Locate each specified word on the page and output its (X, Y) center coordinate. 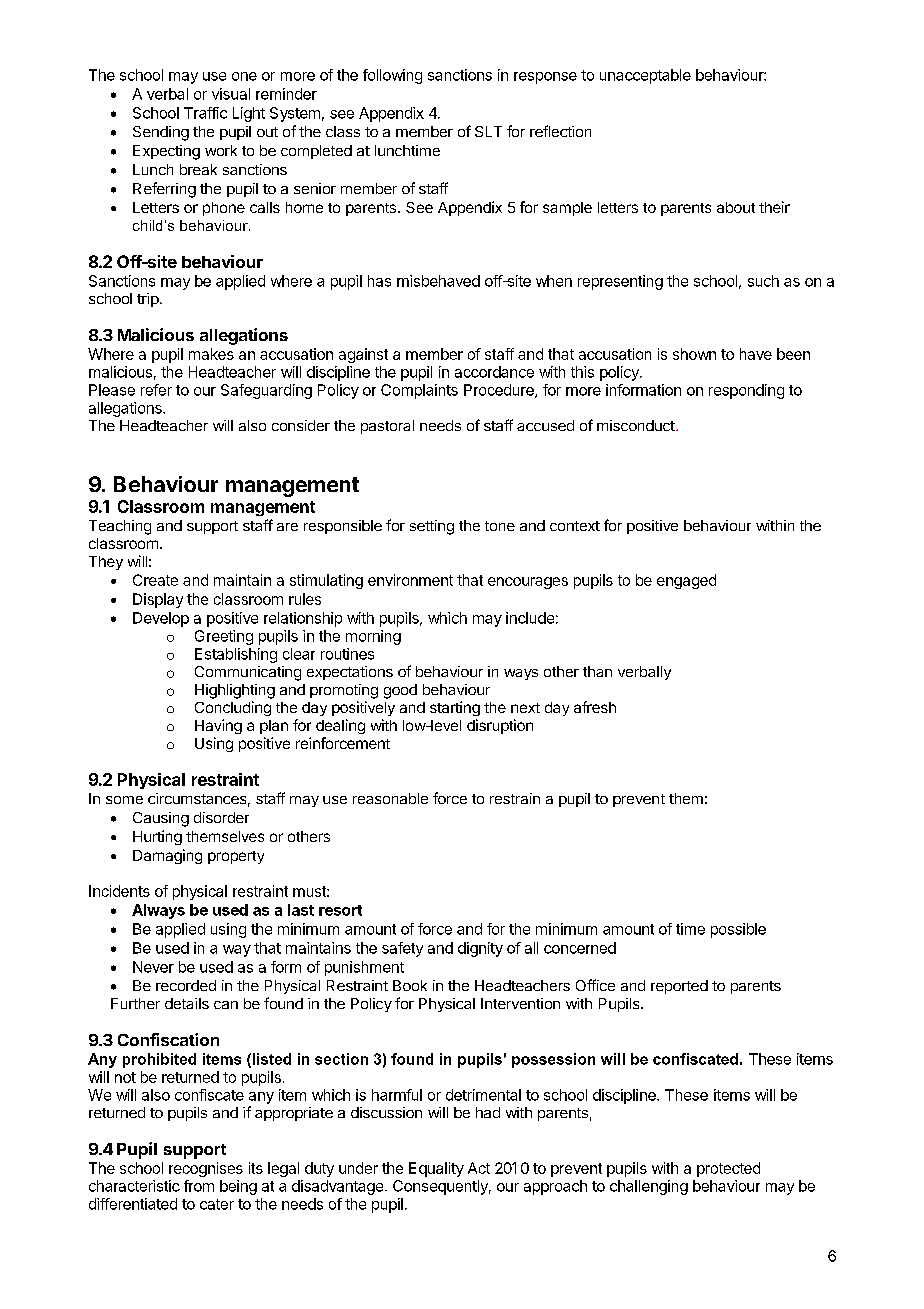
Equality (436, 1169)
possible (738, 930)
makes (211, 354)
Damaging (167, 856)
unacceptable (645, 76)
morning (373, 637)
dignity (480, 949)
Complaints (419, 391)
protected (728, 1169)
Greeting (224, 637)
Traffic (205, 113)
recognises (206, 1169)
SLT (488, 131)
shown (694, 354)
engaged (686, 581)
